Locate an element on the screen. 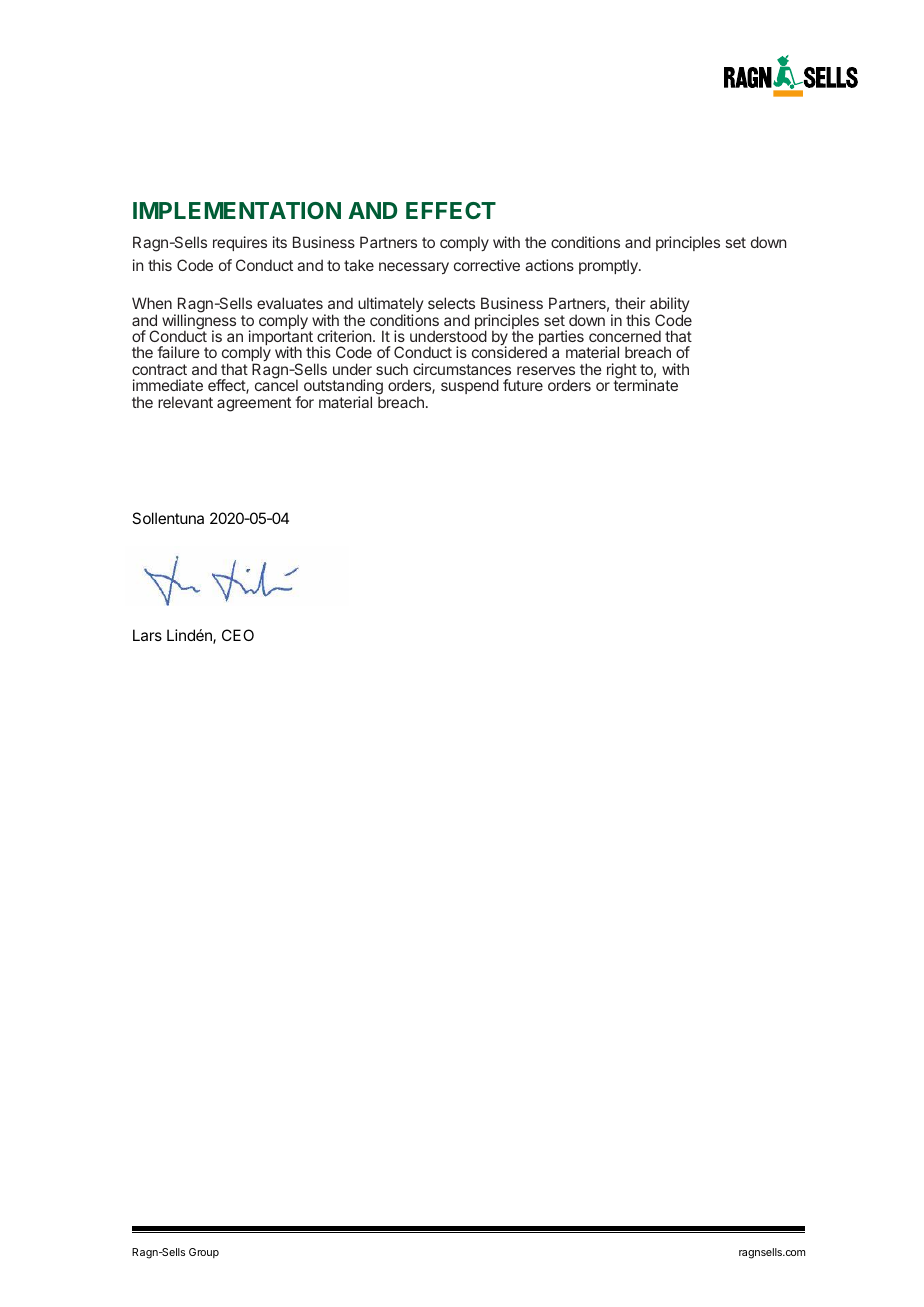 Image resolution: width=924 pixels, height=1307 pixels. right is located at coordinates (622, 372).
